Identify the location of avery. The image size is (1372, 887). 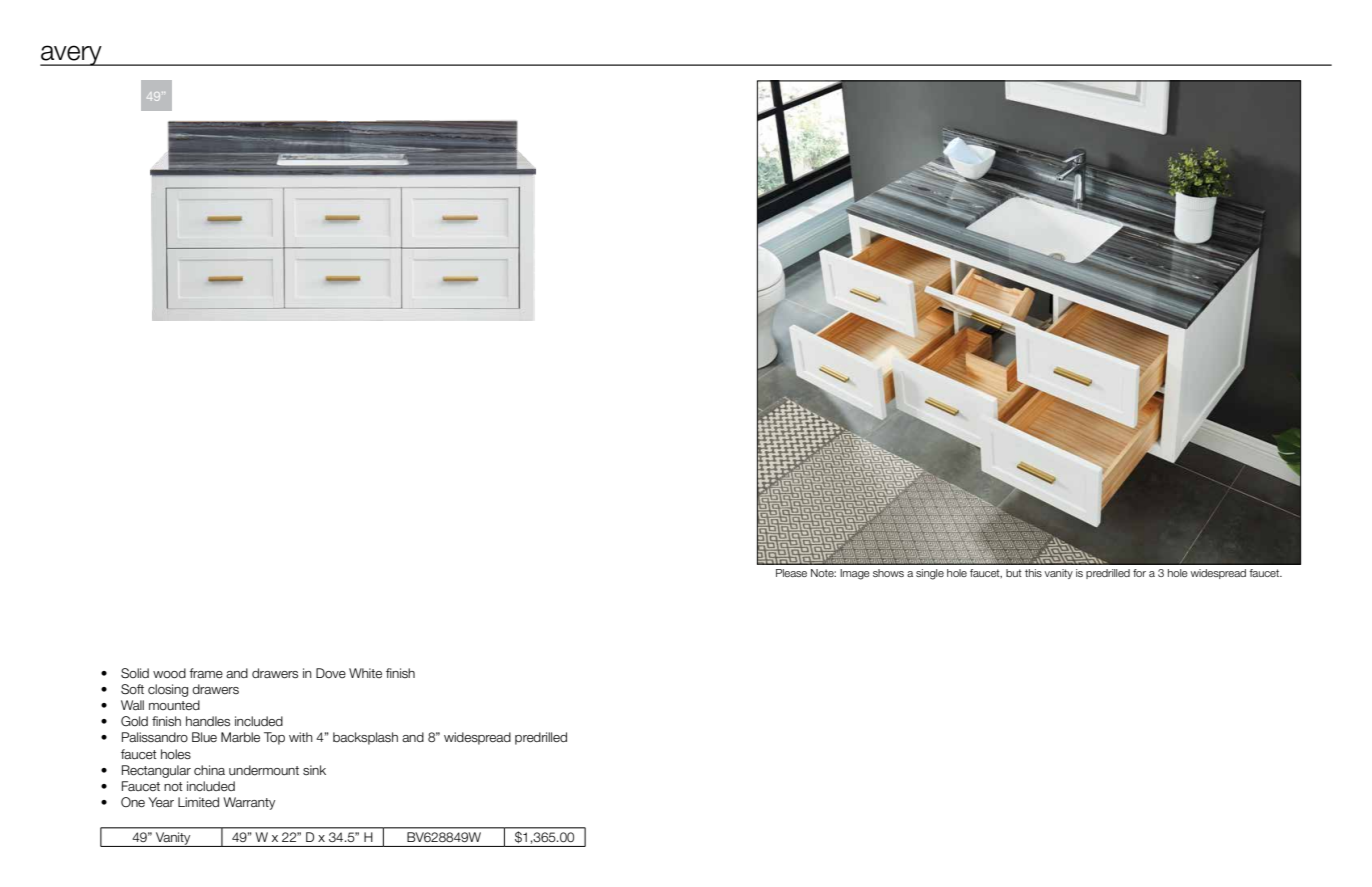
(72, 55).
